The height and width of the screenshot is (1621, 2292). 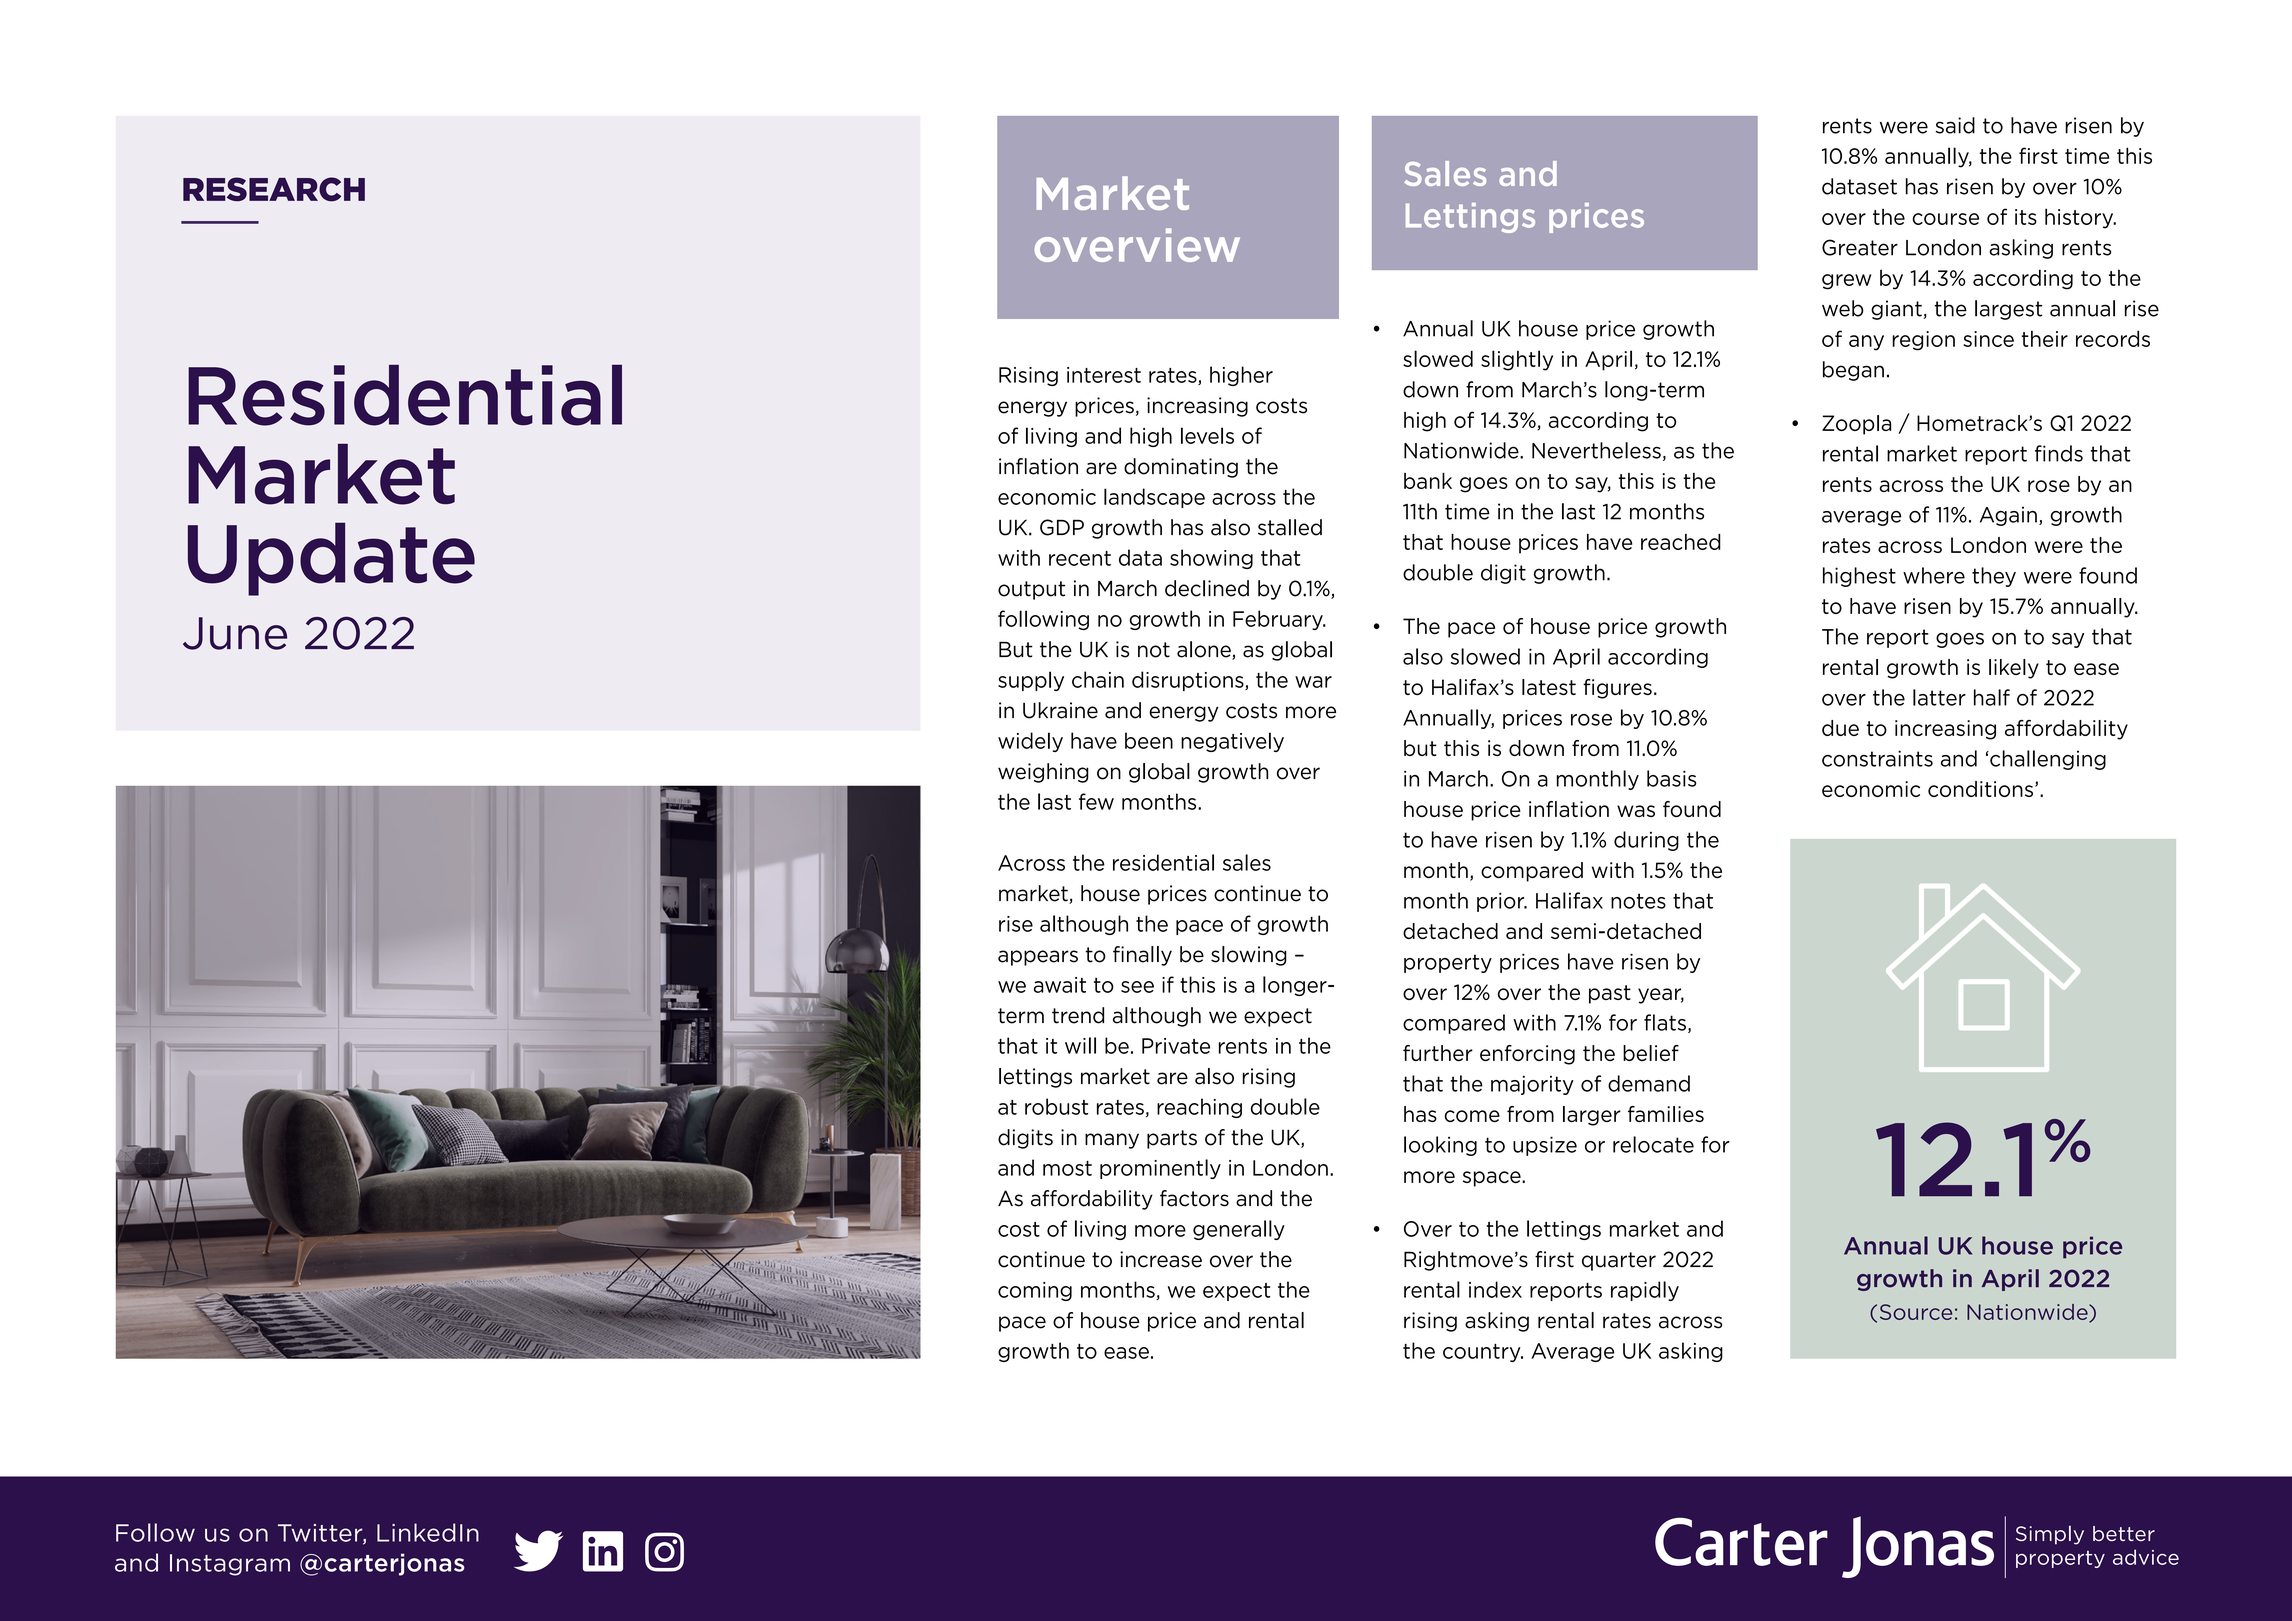 What do you see at coordinates (1653, 1144) in the screenshot?
I see `relocate` at bounding box center [1653, 1144].
